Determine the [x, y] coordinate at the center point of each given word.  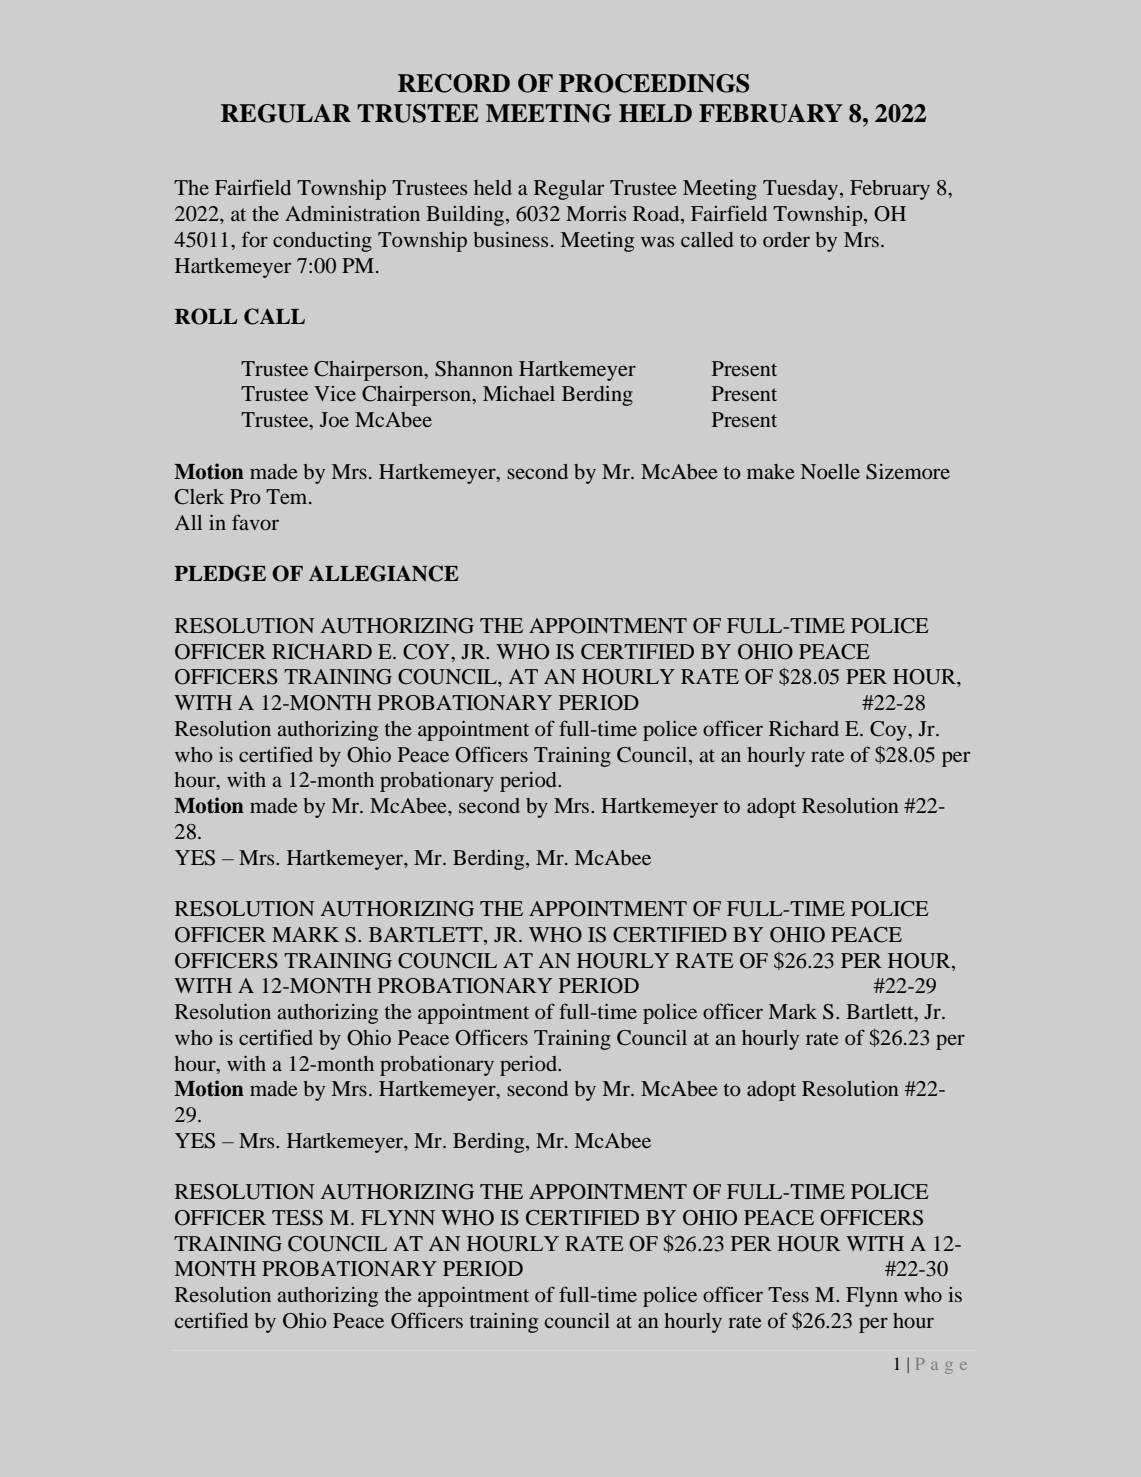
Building [466, 216]
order [786, 239]
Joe [334, 419]
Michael [519, 393]
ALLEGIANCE [383, 573]
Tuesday [802, 190]
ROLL [206, 316]
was [657, 241]
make [770, 471]
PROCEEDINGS [654, 83]
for [255, 239]
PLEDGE [220, 573]
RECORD [454, 83]
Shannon [474, 369]
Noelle [830, 471]
